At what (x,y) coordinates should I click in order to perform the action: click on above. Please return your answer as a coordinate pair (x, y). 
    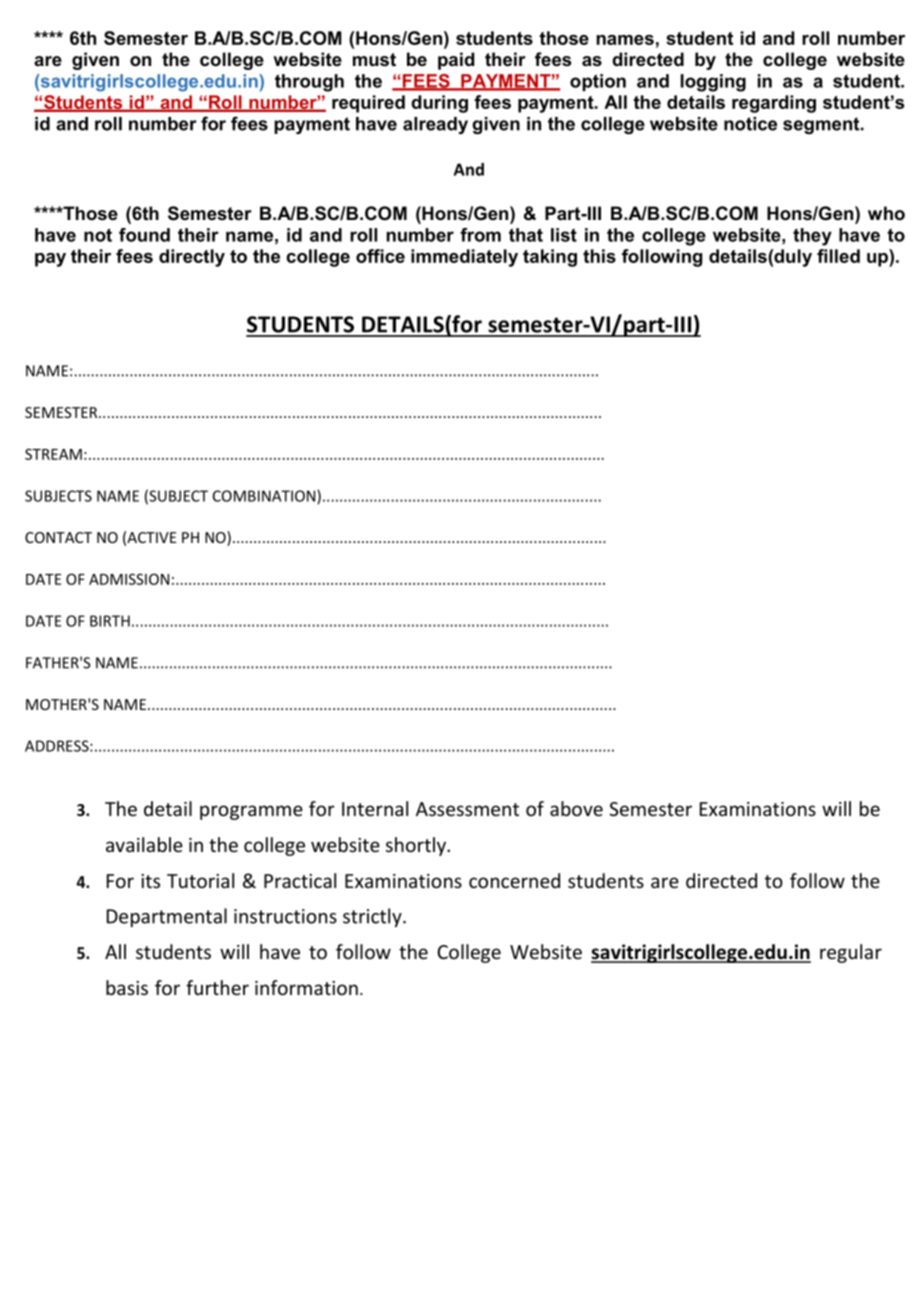
    Looking at the image, I should click on (576, 808).
